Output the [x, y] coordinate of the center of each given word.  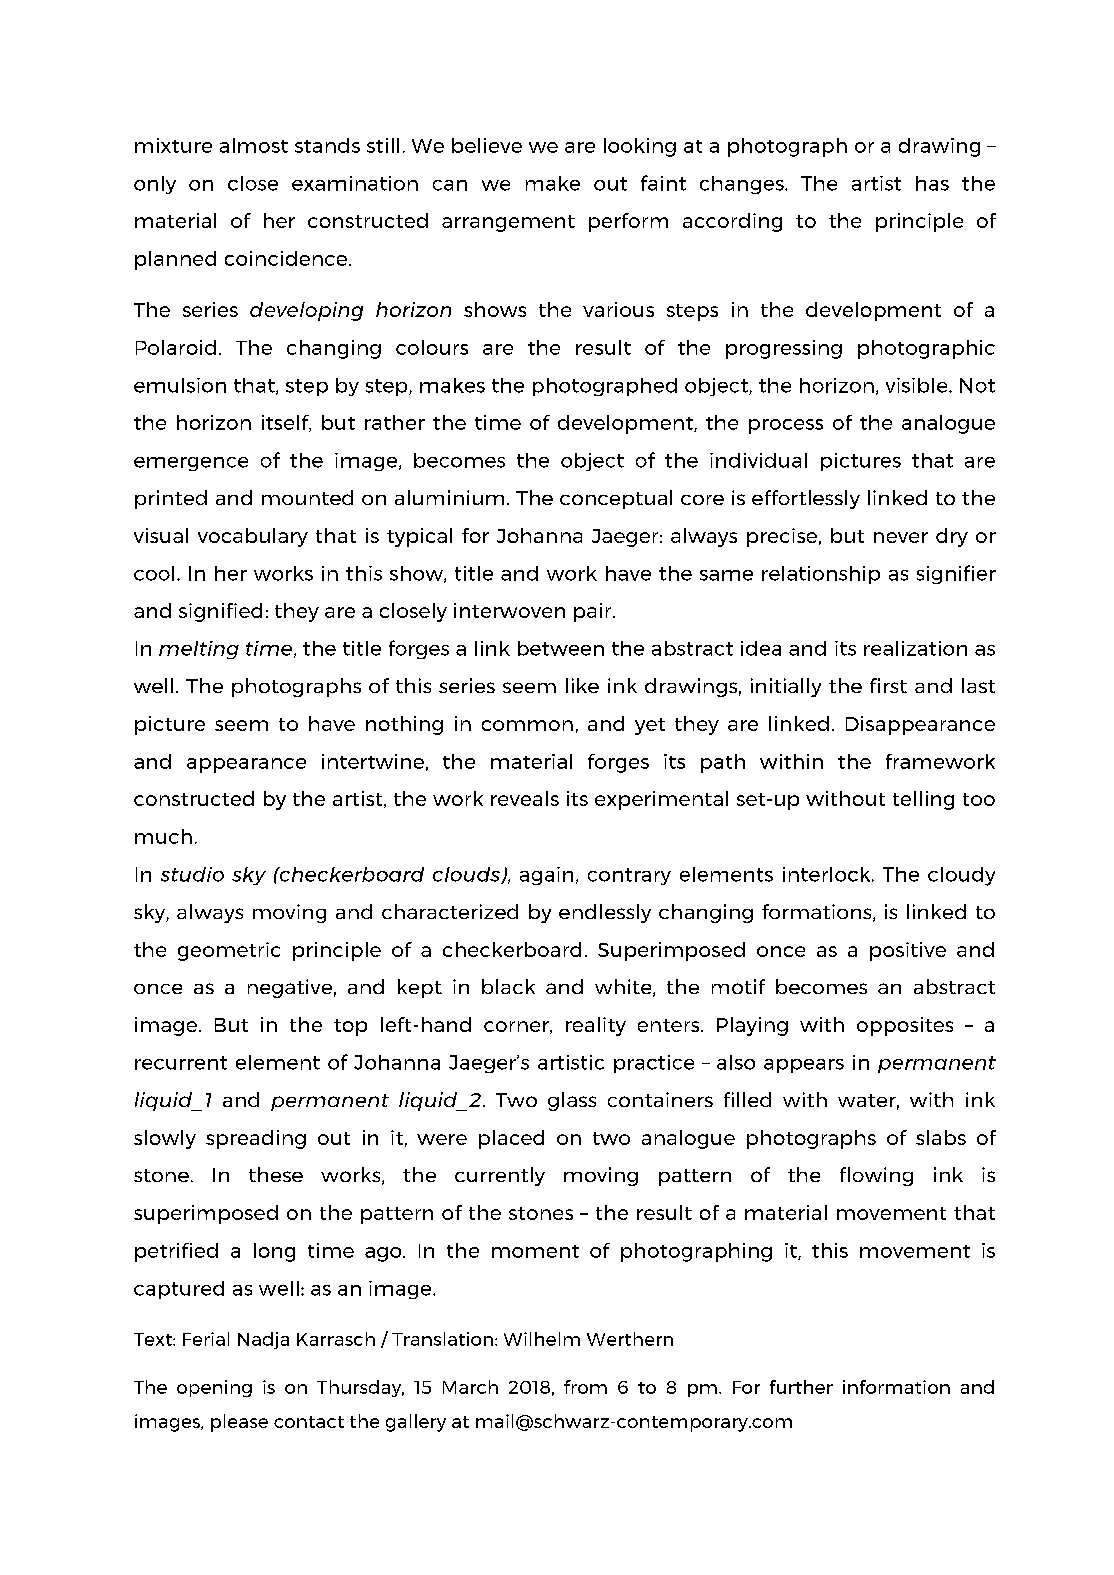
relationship [821, 575]
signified [220, 612]
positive [908, 951]
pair [594, 612]
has [932, 183]
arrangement [508, 223]
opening [214, 1388]
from [585, 1387]
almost [254, 145]
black [508, 986]
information [896, 1387]
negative [290, 988]
